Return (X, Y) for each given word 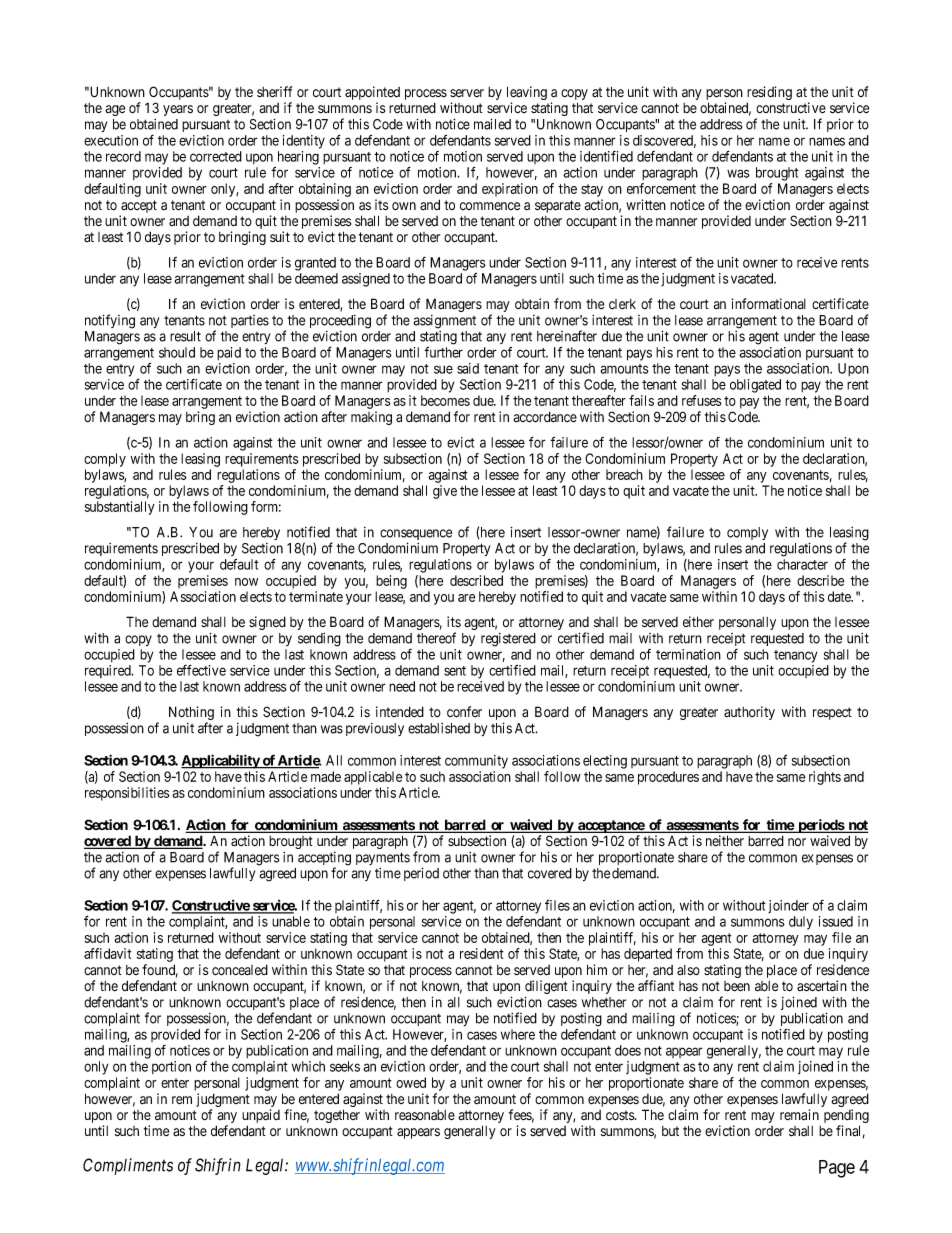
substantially (120, 508)
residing (769, 94)
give (445, 492)
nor (797, 842)
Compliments (128, 1166)
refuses (702, 400)
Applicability (221, 761)
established (439, 728)
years (178, 110)
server (467, 93)
